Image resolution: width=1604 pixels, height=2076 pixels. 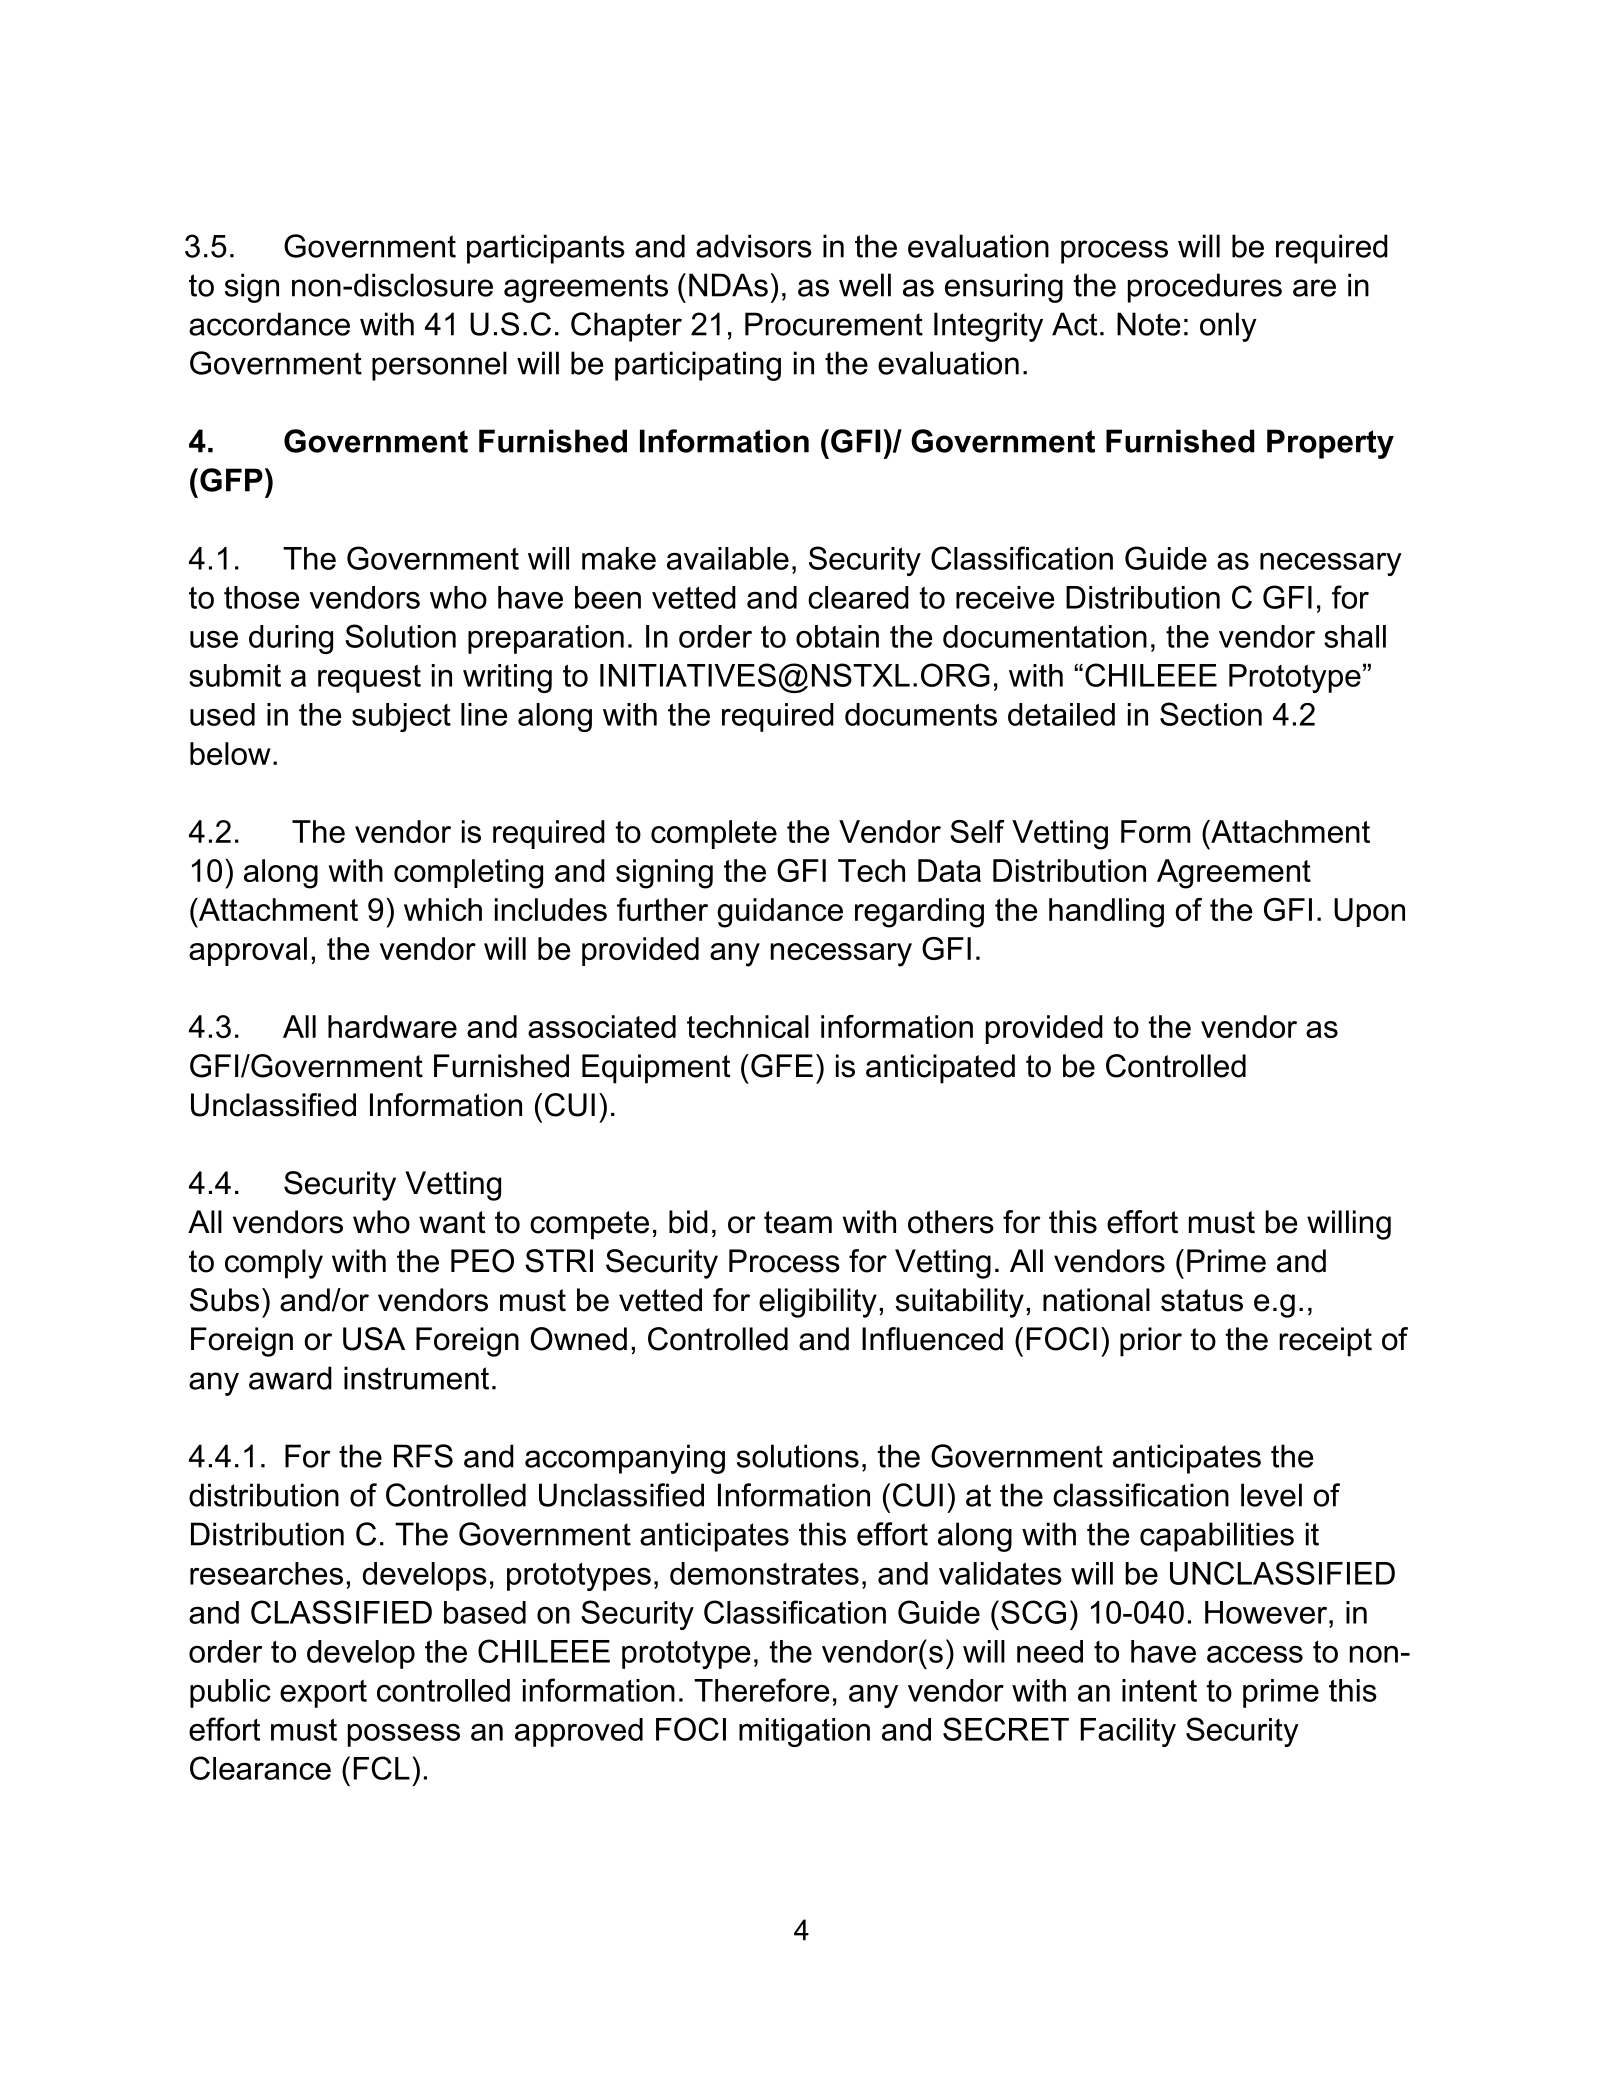 What do you see at coordinates (804, 1732) in the image?
I see `mitigation` at bounding box center [804, 1732].
